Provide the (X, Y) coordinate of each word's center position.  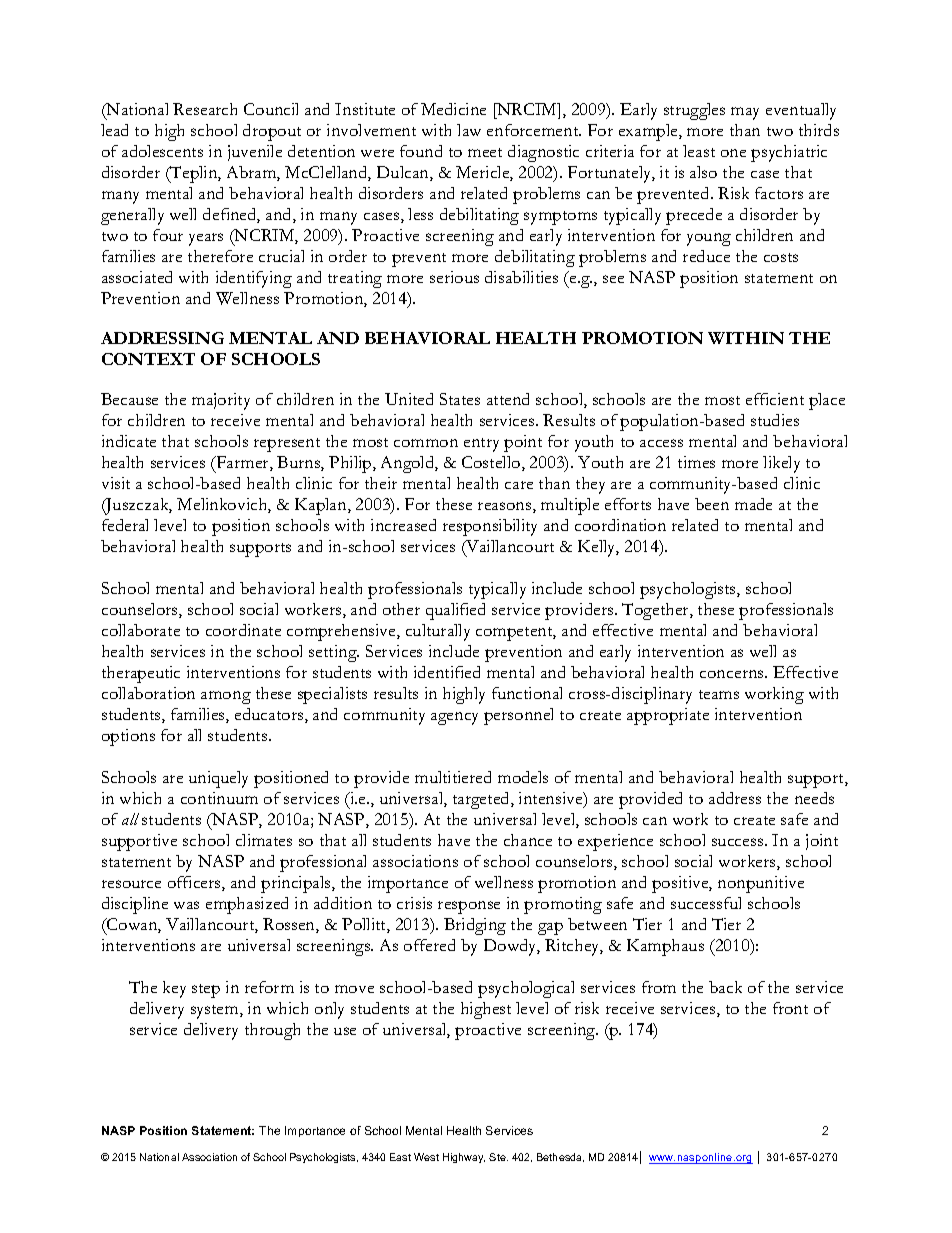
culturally (438, 632)
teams (719, 694)
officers (195, 883)
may (745, 113)
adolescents (162, 151)
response (469, 907)
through (272, 1031)
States (460, 399)
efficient (775, 399)
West (426, 1157)
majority (221, 401)
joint (822, 842)
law (469, 130)
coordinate (243, 630)
